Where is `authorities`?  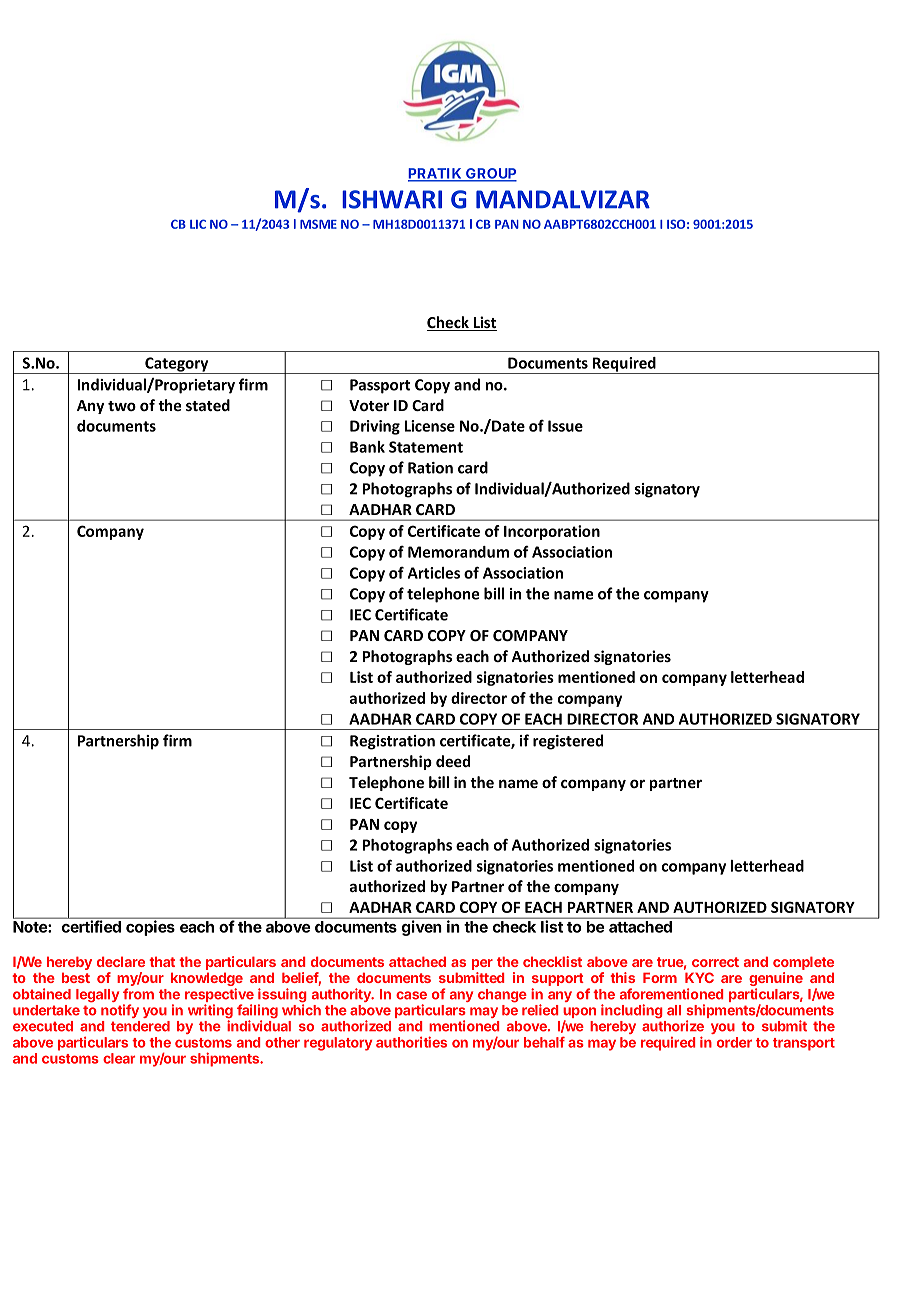 authorities is located at coordinates (411, 1042).
